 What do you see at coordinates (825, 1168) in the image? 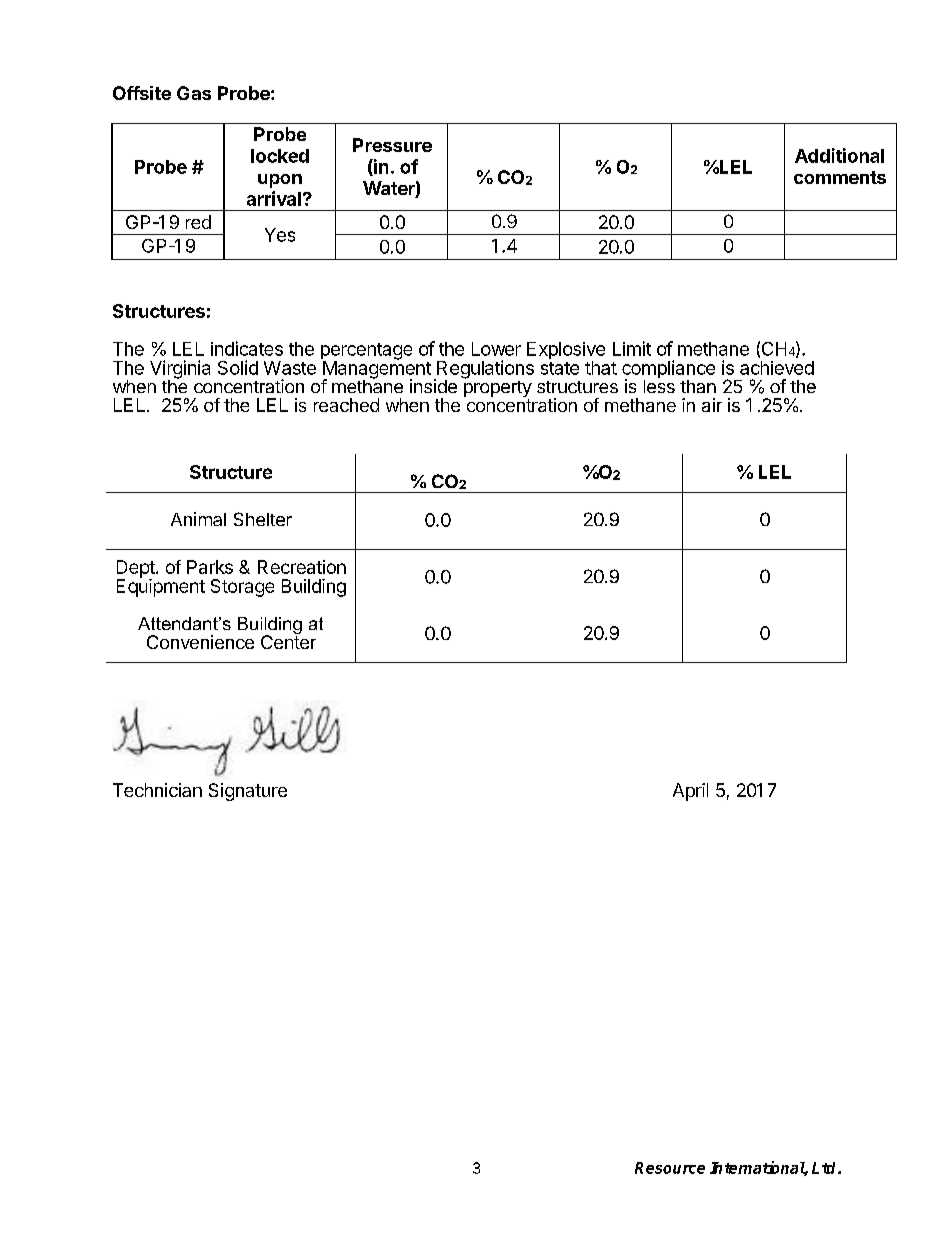
I see `Ltd` at bounding box center [825, 1168].
